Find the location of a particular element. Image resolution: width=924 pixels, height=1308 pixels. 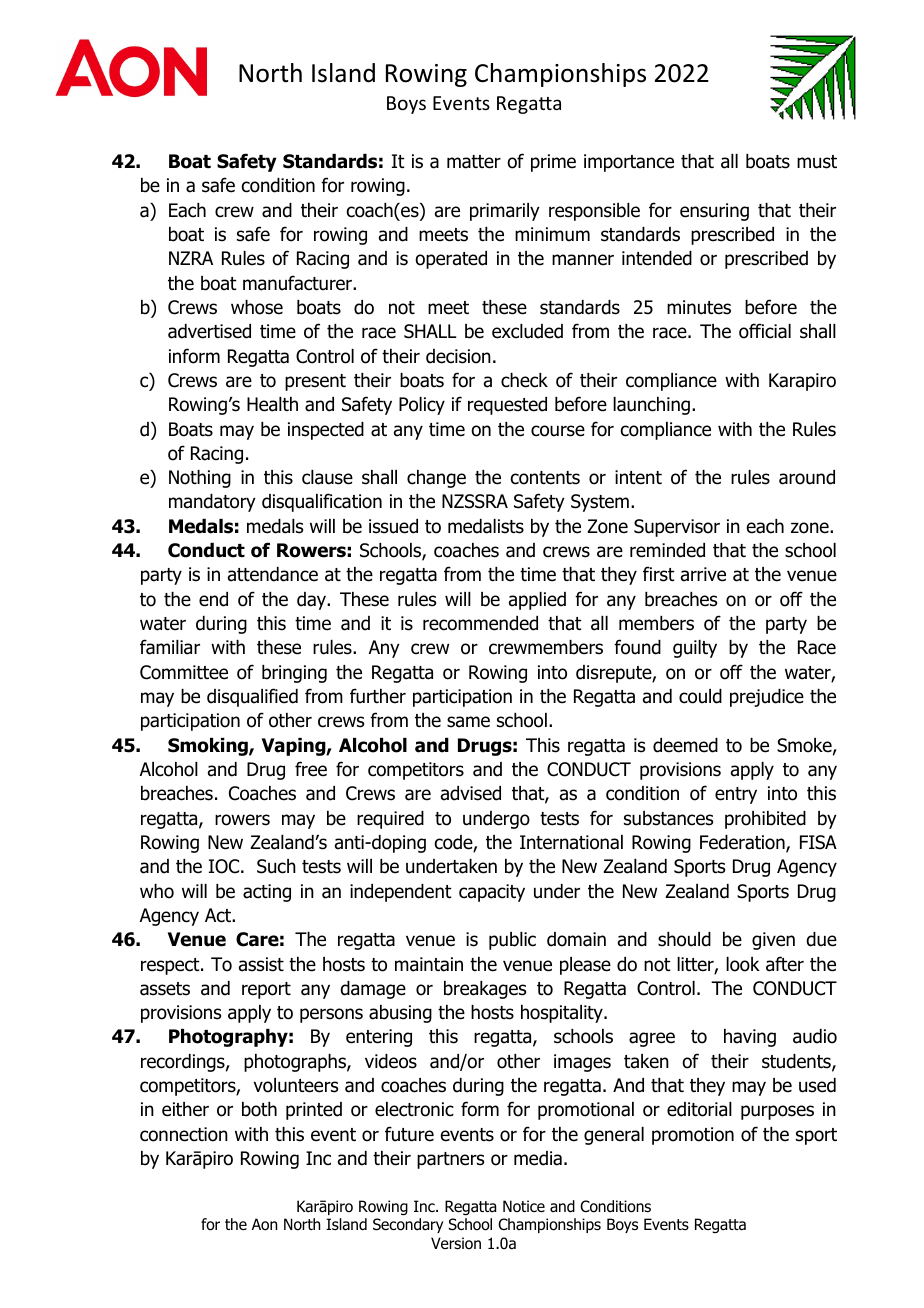

primarily is located at coordinates (505, 212).
